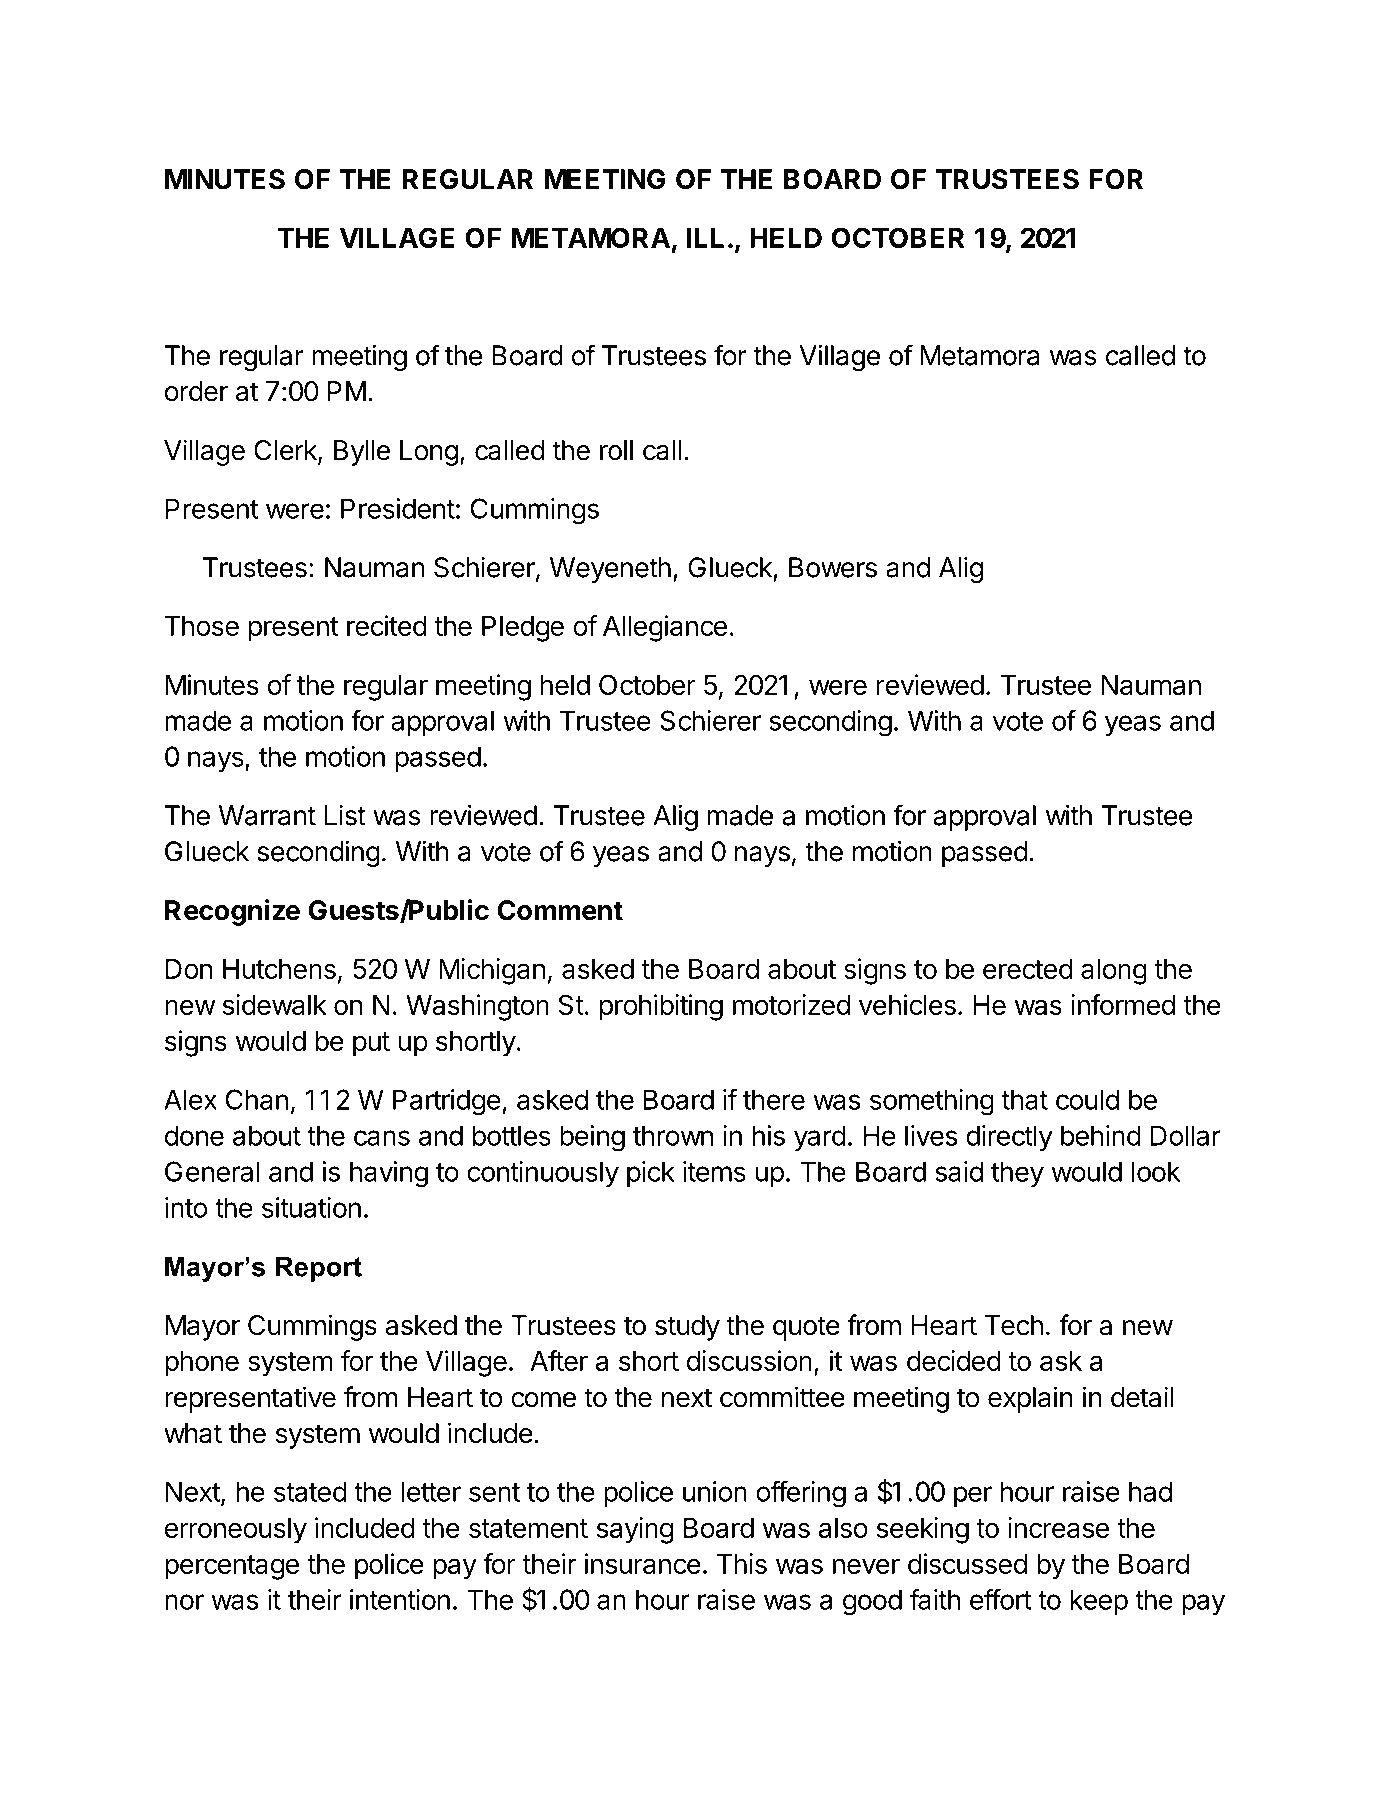 The height and width of the page is (1797, 1389). Describe the element at coordinates (1028, 969) in the page. I see `erected` at that location.
